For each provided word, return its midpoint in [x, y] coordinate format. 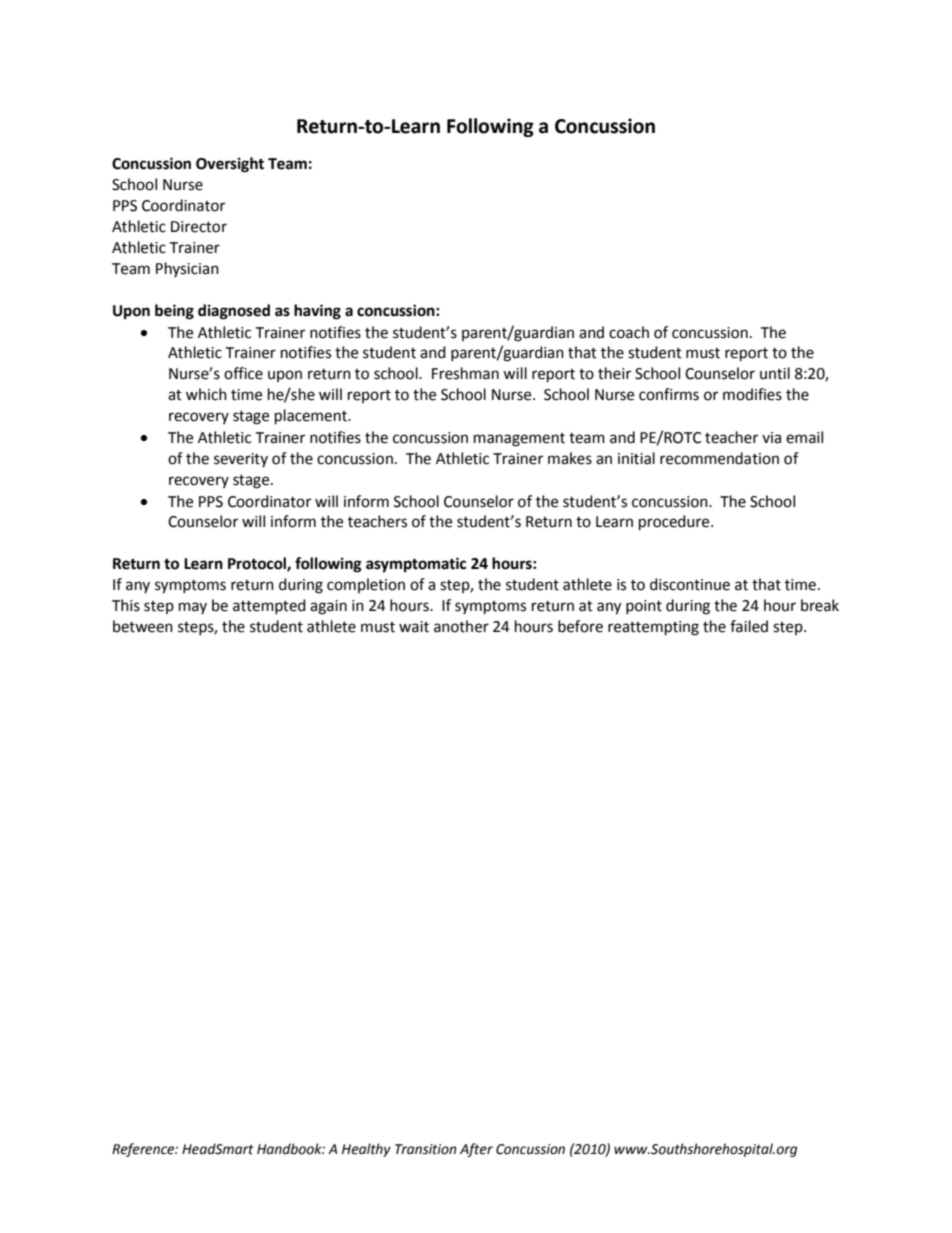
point [644, 607]
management [519, 440]
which [206, 394]
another [461, 626]
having [317, 312]
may [193, 608]
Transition [426, 1149]
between [143, 626]
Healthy [366, 1150]
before [580, 626]
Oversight [230, 165]
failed [749, 626]
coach [629, 332]
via [771, 438]
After [476, 1150]
